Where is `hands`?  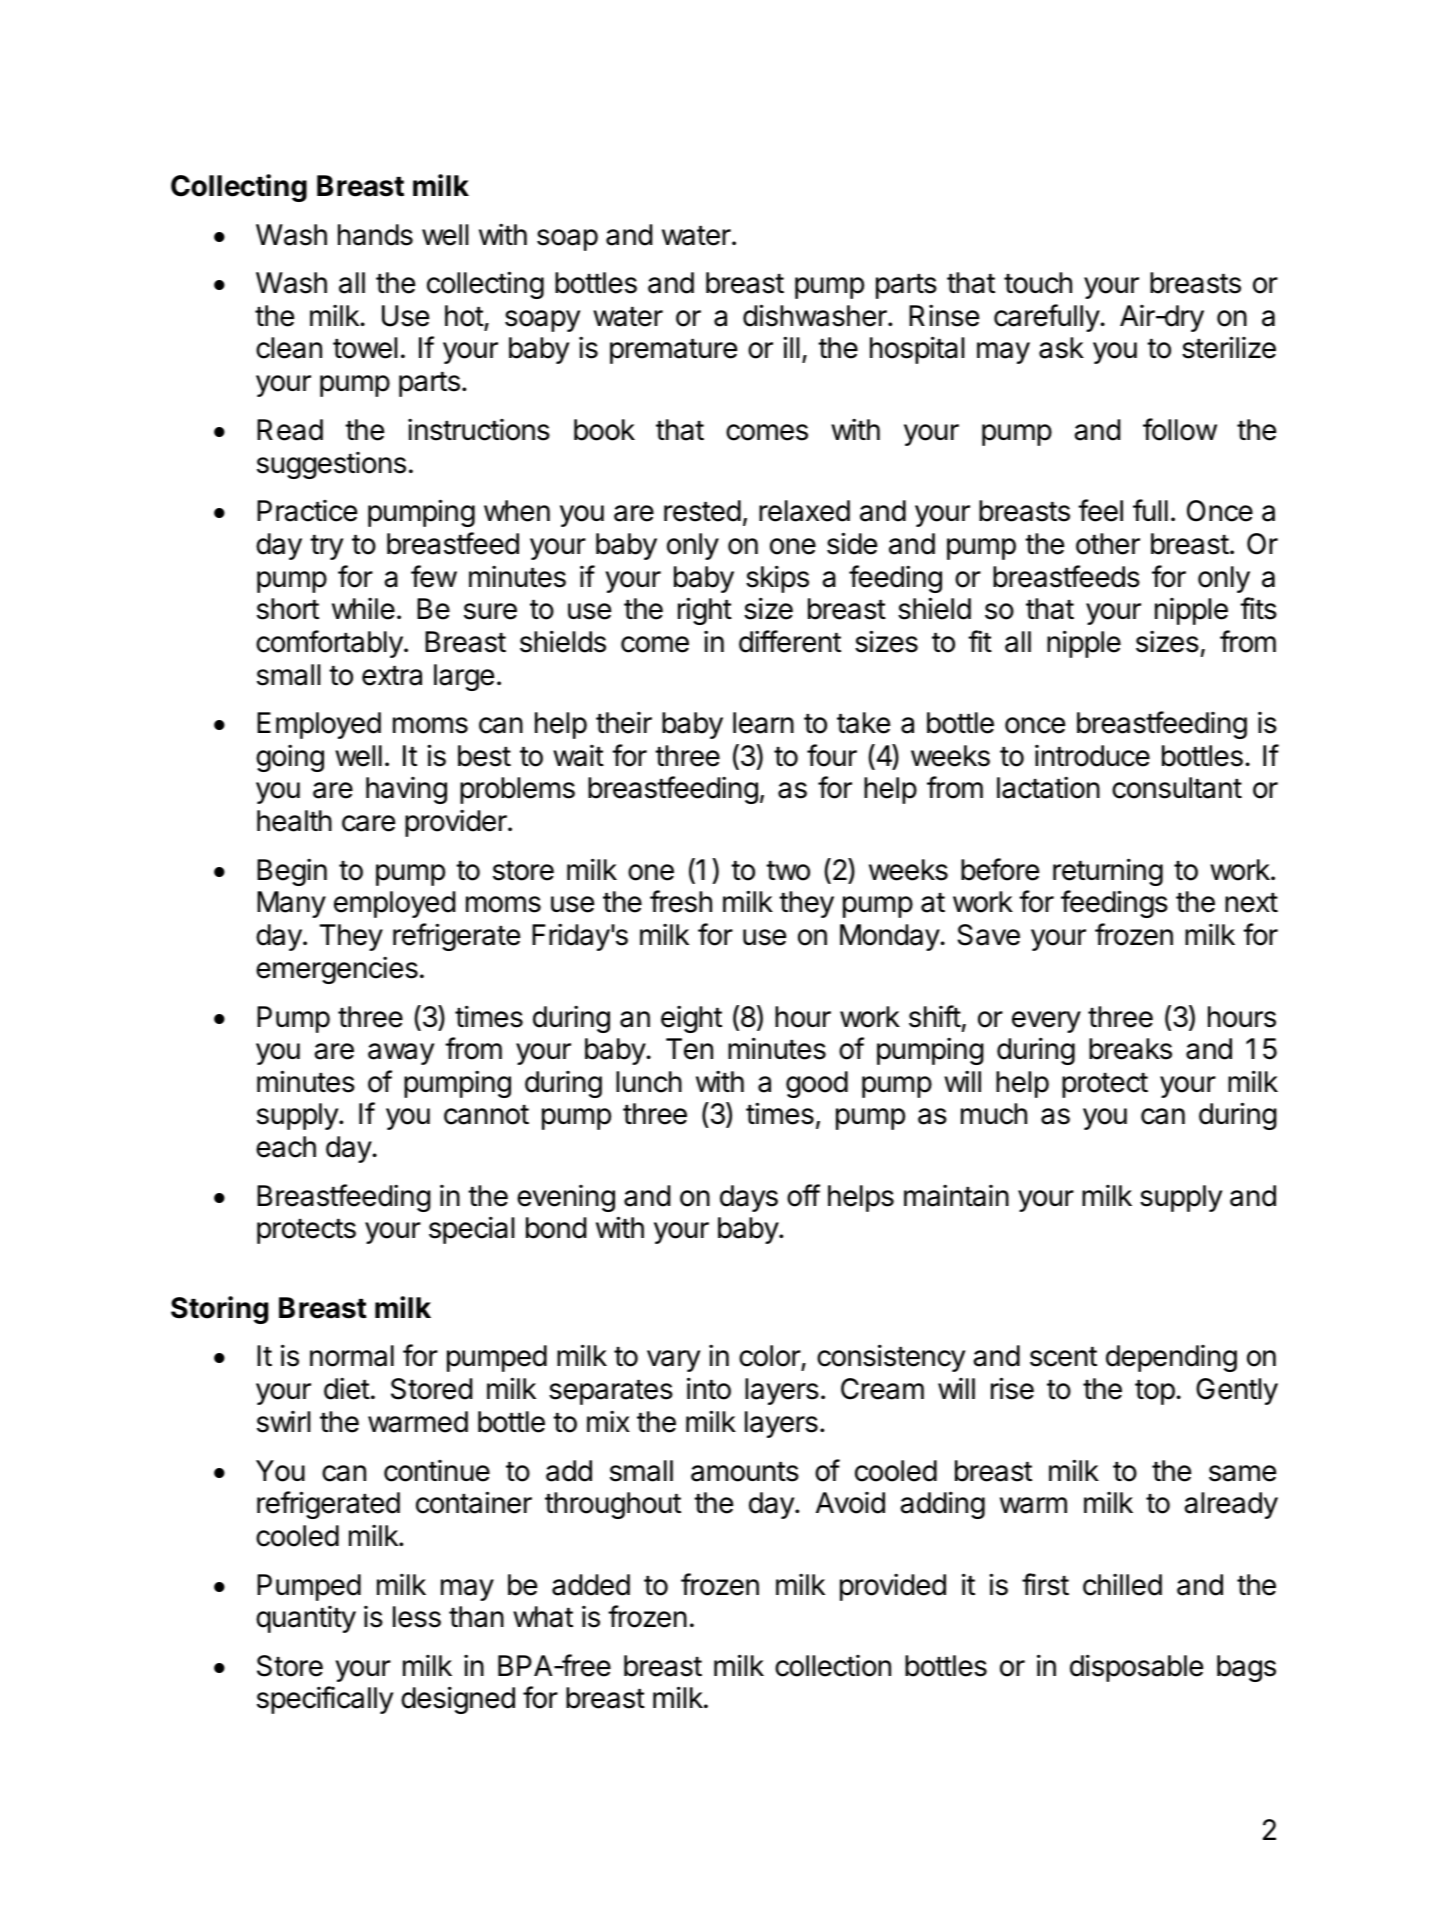 hands is located at coordinates (375, 235).
